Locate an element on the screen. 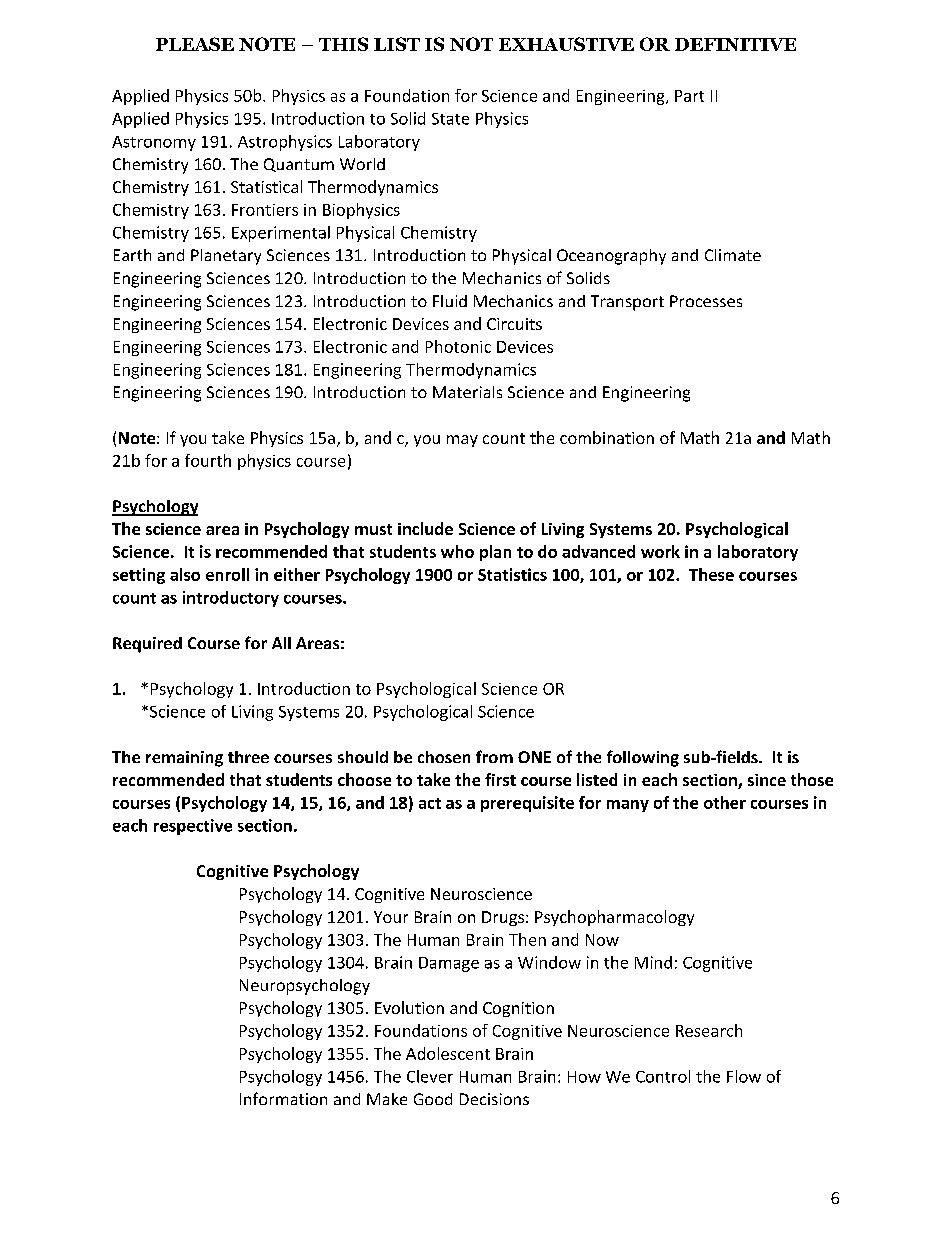 This screenshot has height=1233, width=952. PLEASE is located at coordinates (195, 44).
